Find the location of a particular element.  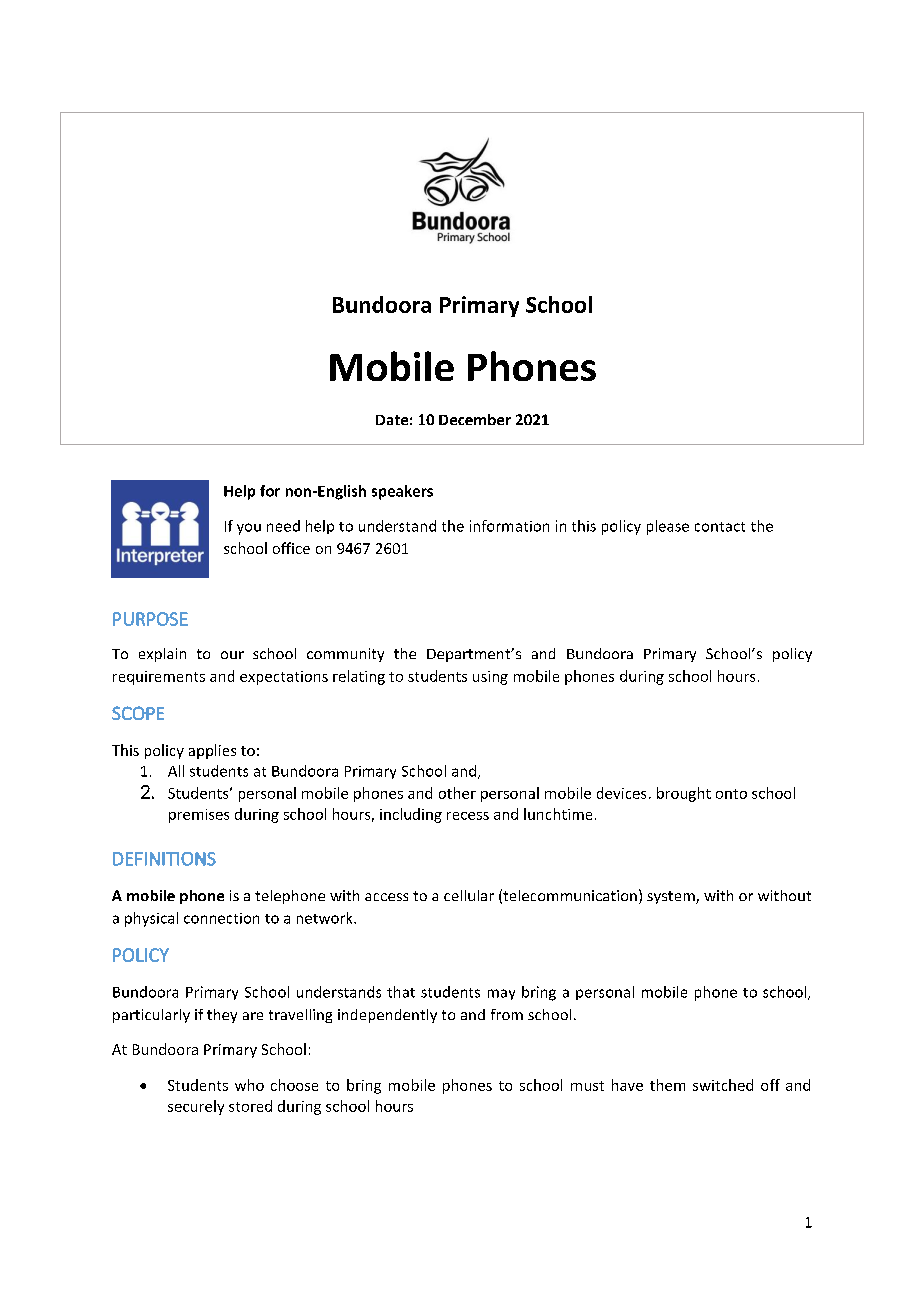

connection is located at coordinates (221, 918).
